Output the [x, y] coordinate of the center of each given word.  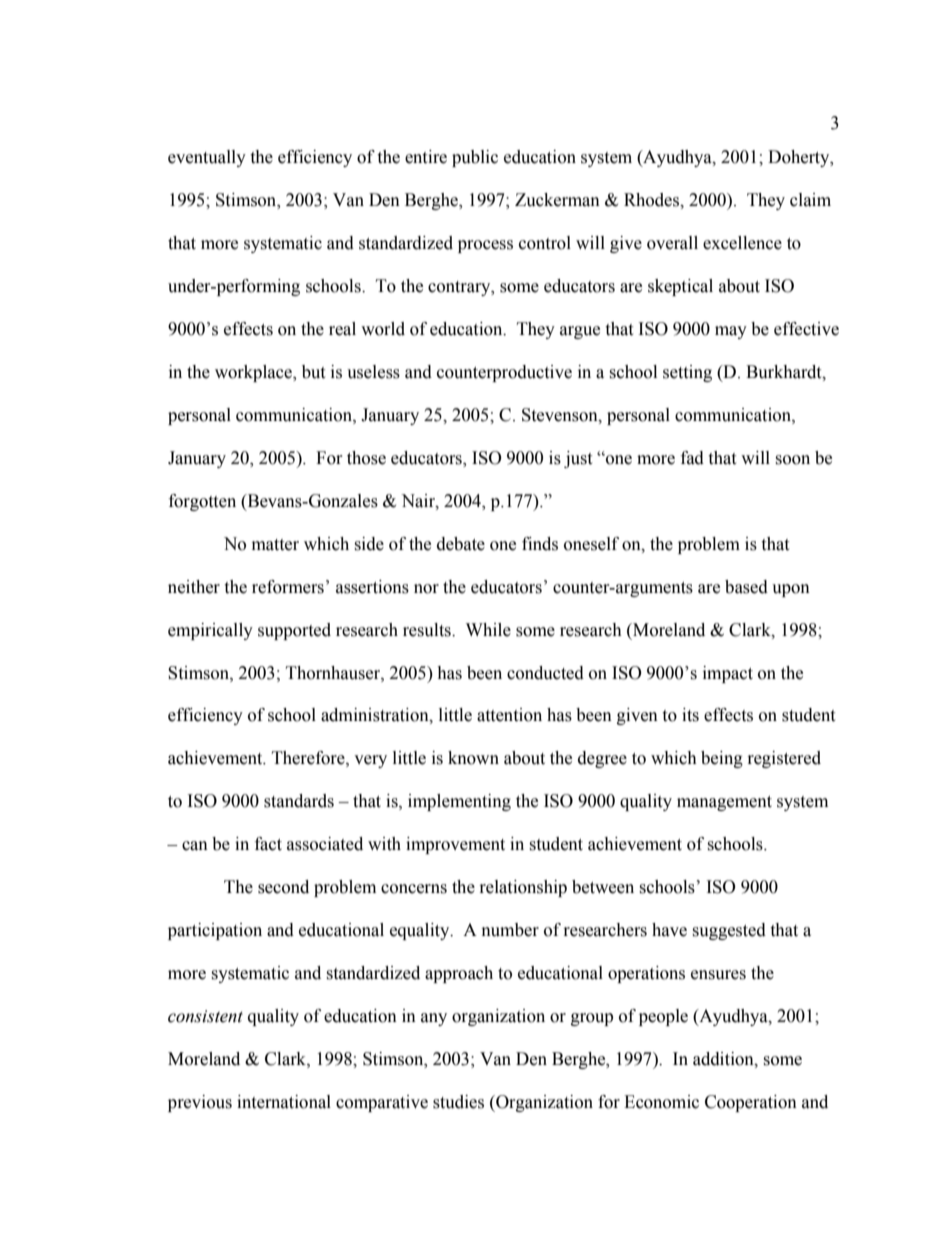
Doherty [800, 158]
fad [692, 458]
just [578, 459]
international [284, 1102]
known [473, 758]
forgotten [202, 502]
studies [458, 1102]
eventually [207, 158]
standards [299, 801]
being [722, 759]
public [475, 158]
